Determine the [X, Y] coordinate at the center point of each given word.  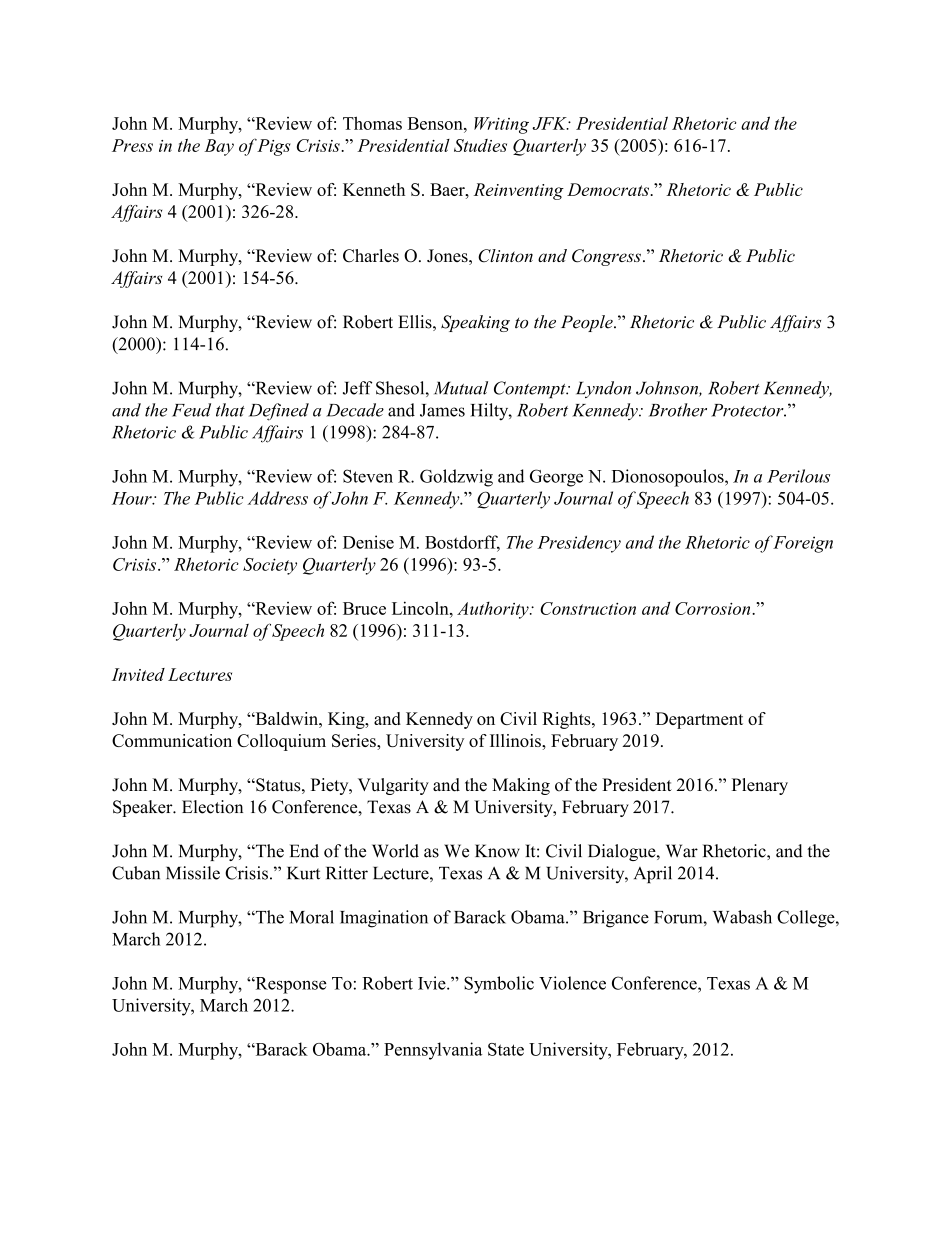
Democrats [609, 189]
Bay [219, 147]
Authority [494, 610]
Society [270, 566]
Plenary [760, 786]
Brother [678, 410]
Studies [480, 145]
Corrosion [714, 608]
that [230, 410]
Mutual [461, 388]
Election [212, 807]
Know [497, 851]
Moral [312, 917]
